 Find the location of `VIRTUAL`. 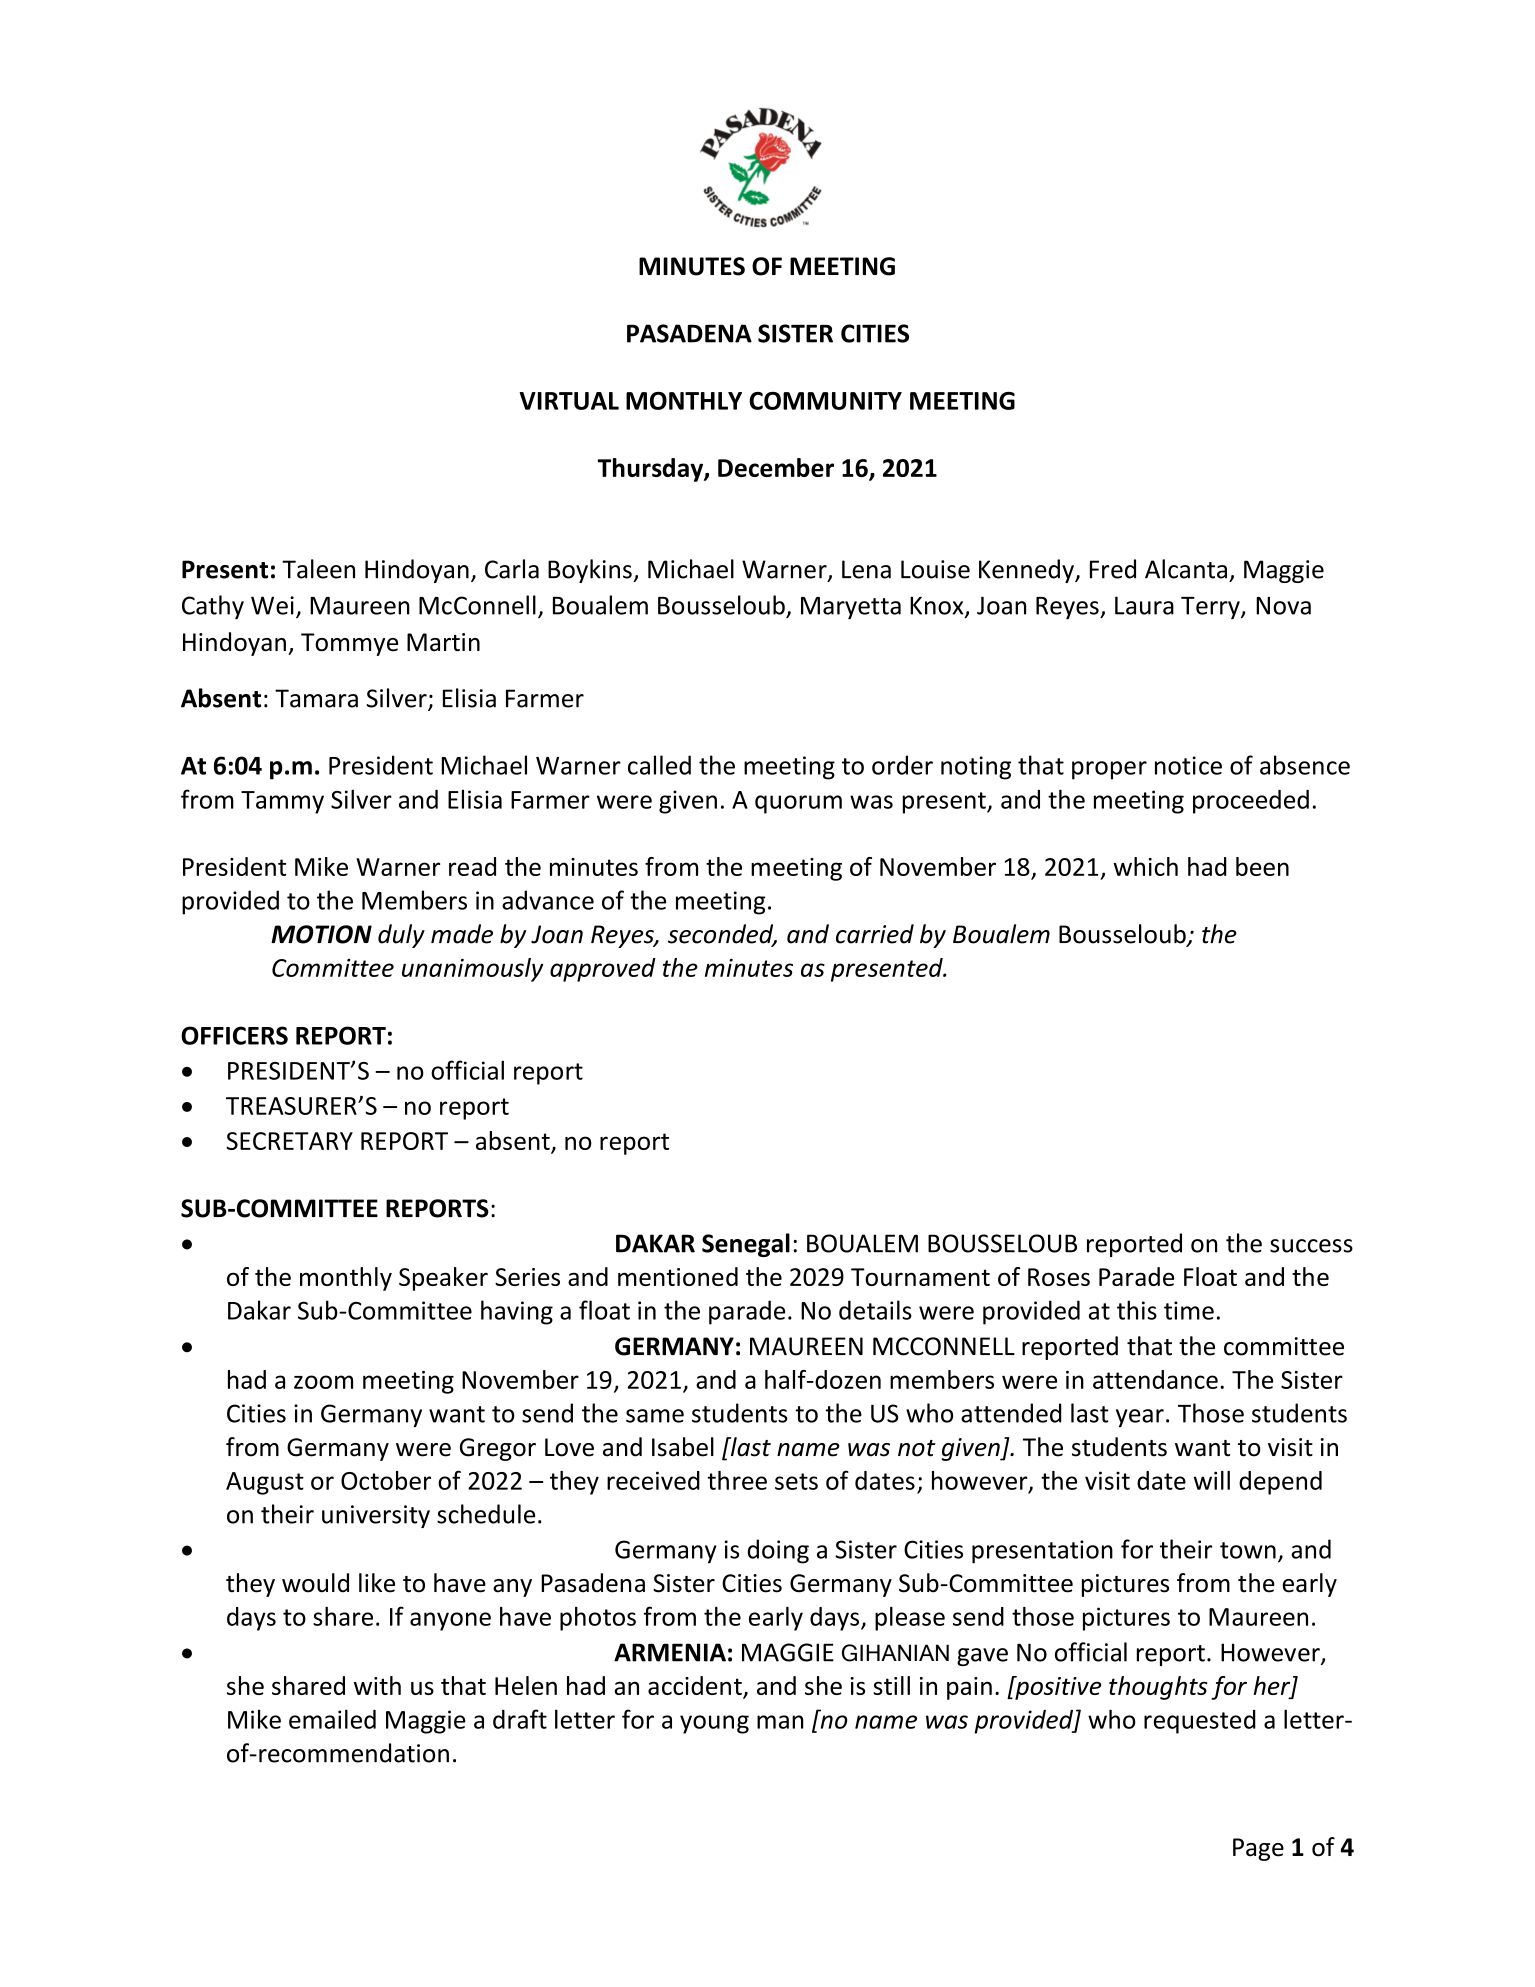

VIRTUAL is located at coordinates (569, 401).
